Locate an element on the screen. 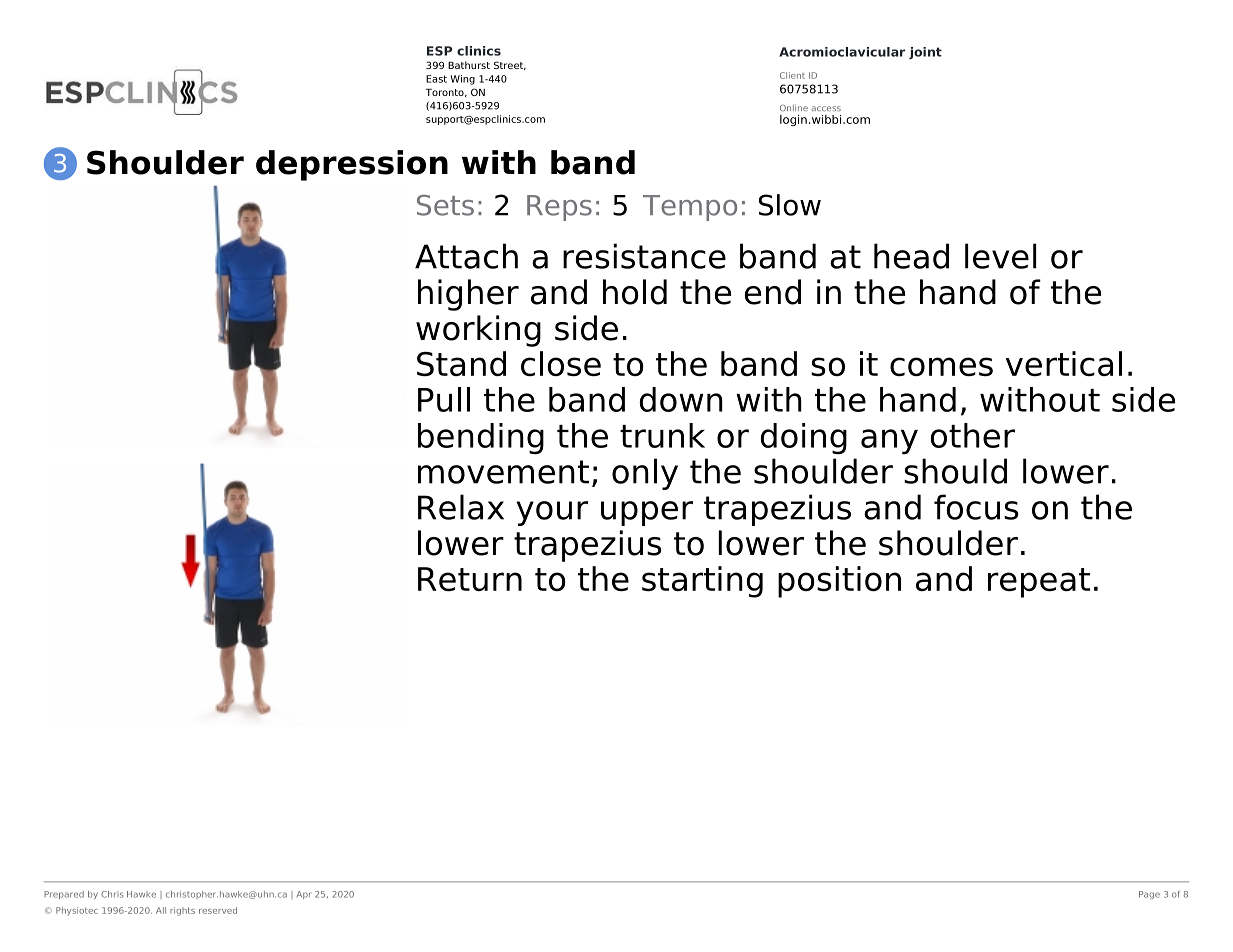 Image resolution: width=1233 pixels, height=952 pixels. starting is located at coordinates (702, 582).
